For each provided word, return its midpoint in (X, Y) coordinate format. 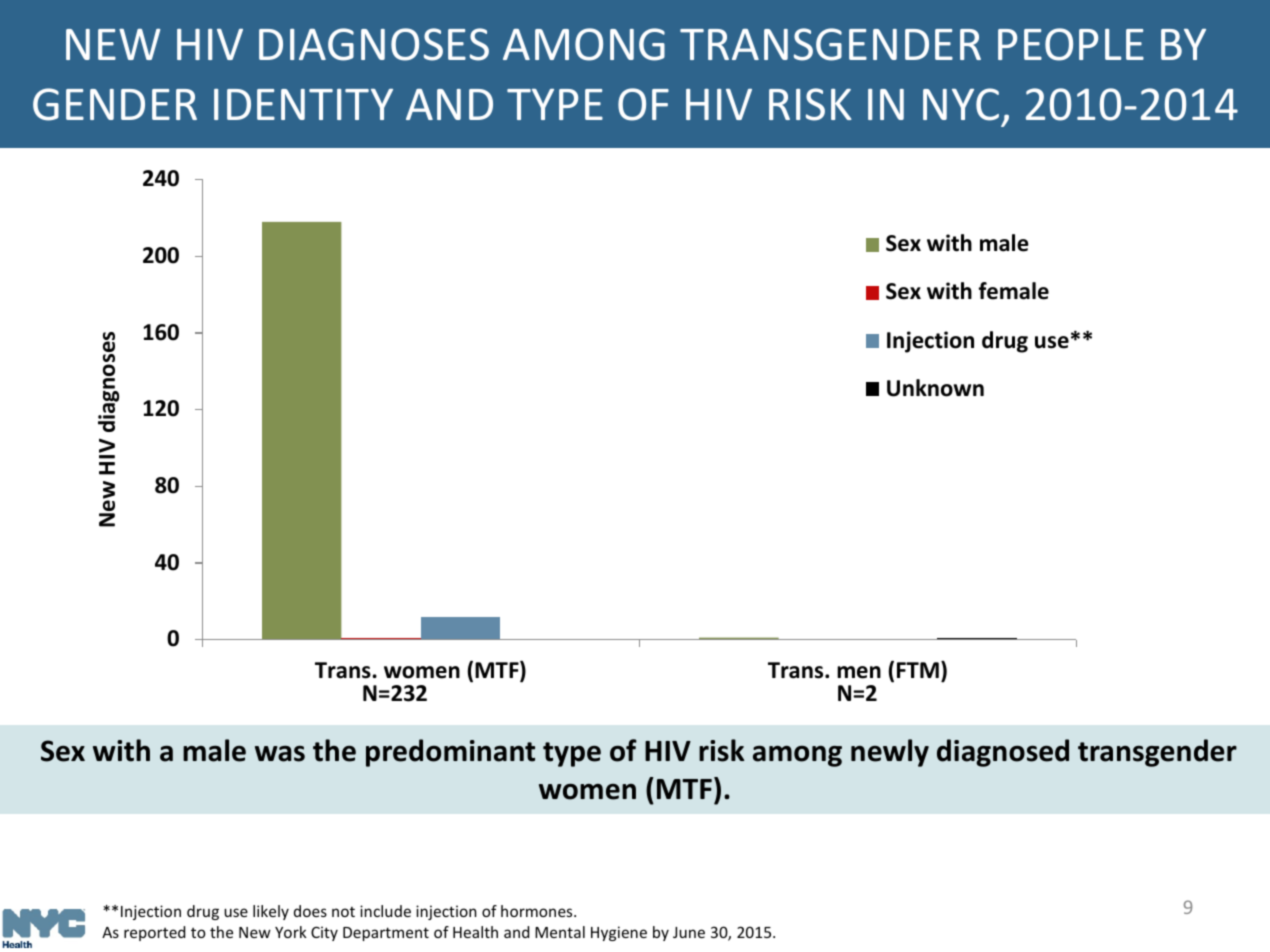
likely (271, 912)
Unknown (935, 388)
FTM (918, 670)
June (689, 932)
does (310, 911)
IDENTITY (303, 104)
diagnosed (1003, 753)
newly (890, 753)
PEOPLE (1071, 44)
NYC (961, 104)
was (280, 754)
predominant (450, 753)
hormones (538, 911)
